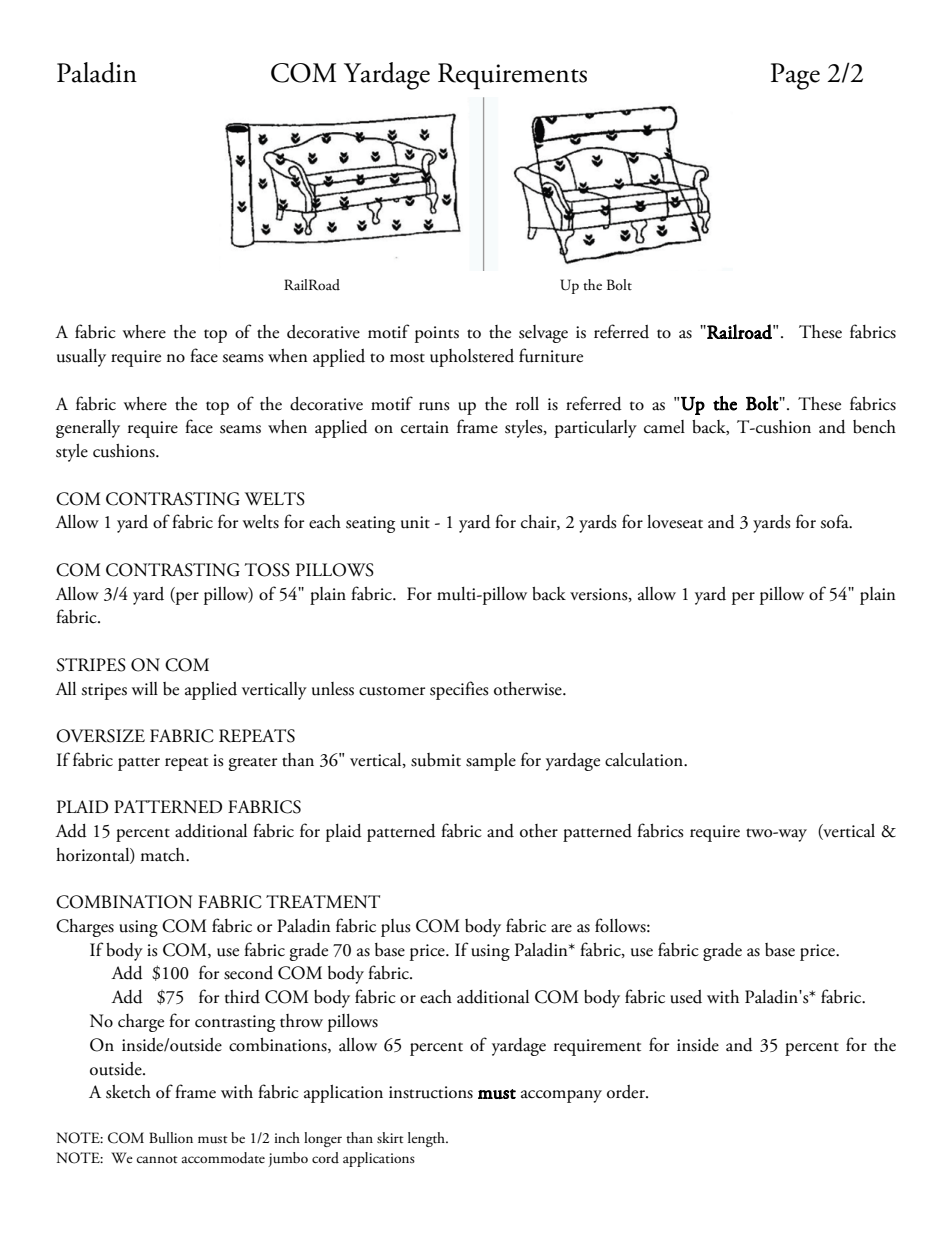  Describe the element at coordinates (81, 358) in the document. I see `usually` at that location.
